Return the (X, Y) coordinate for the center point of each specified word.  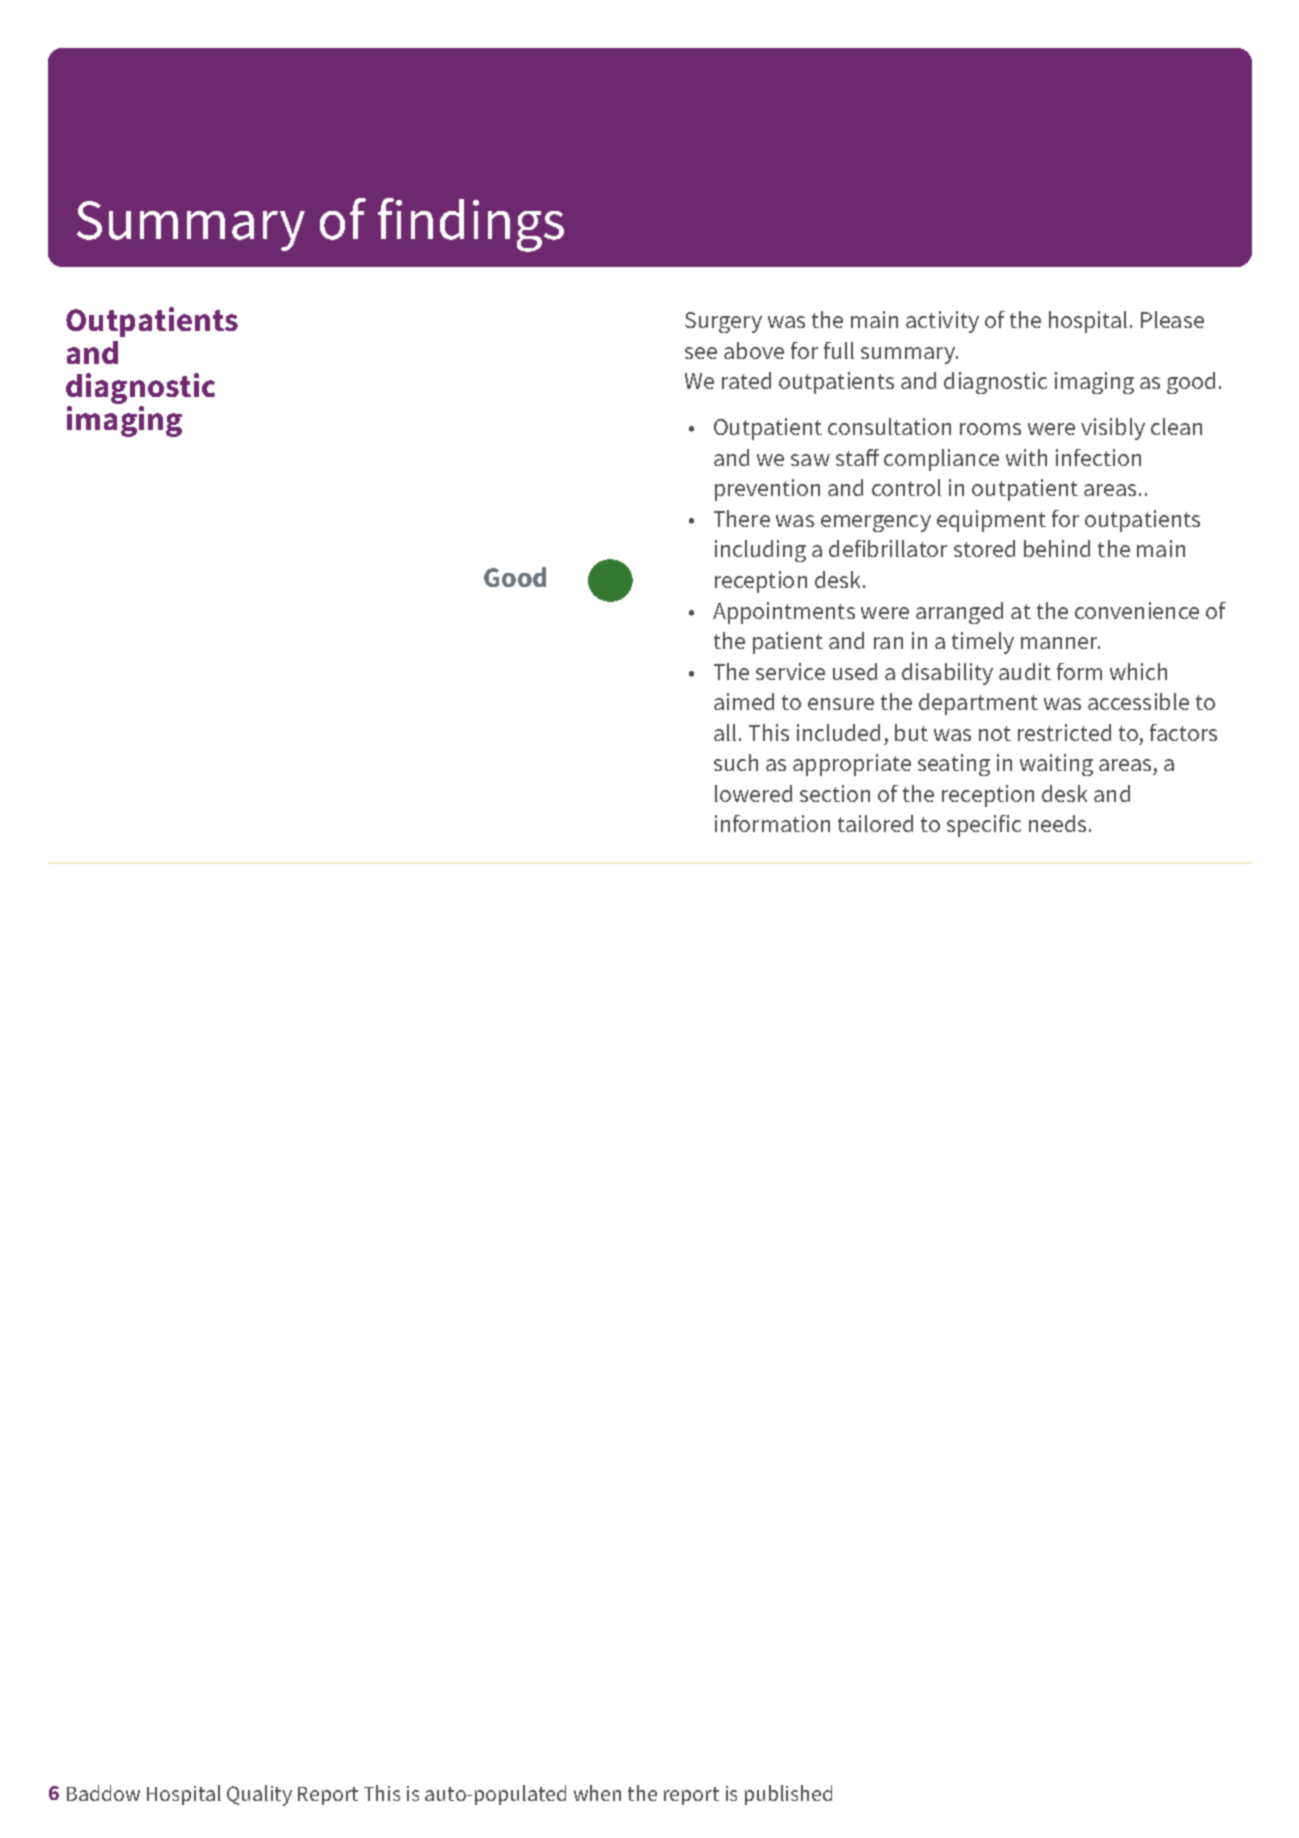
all (725, 732)
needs (1059, 823)
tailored (875, 823)
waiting (1056, 765)
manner (1060, 643)
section (835, 793)
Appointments (784, 613)
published (788, 1795)
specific (984, 826)
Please (1172, 319)
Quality (259, 1795)
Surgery (723, 322)
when (597, 1793)
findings (471, 225)
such (736, 762)
